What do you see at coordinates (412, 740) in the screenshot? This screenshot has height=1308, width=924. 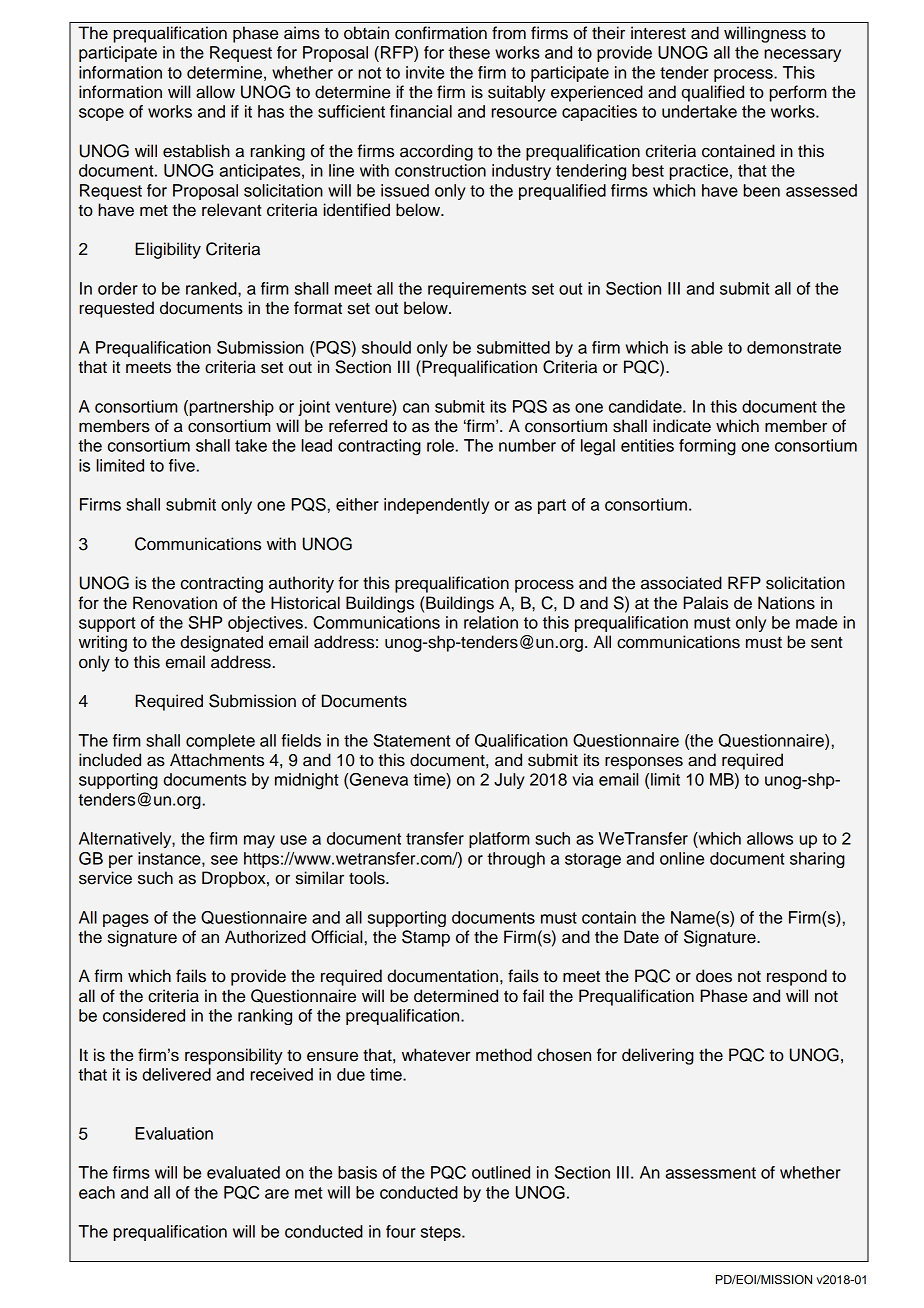 I see `Statement` at bounding box center [412, 740].
